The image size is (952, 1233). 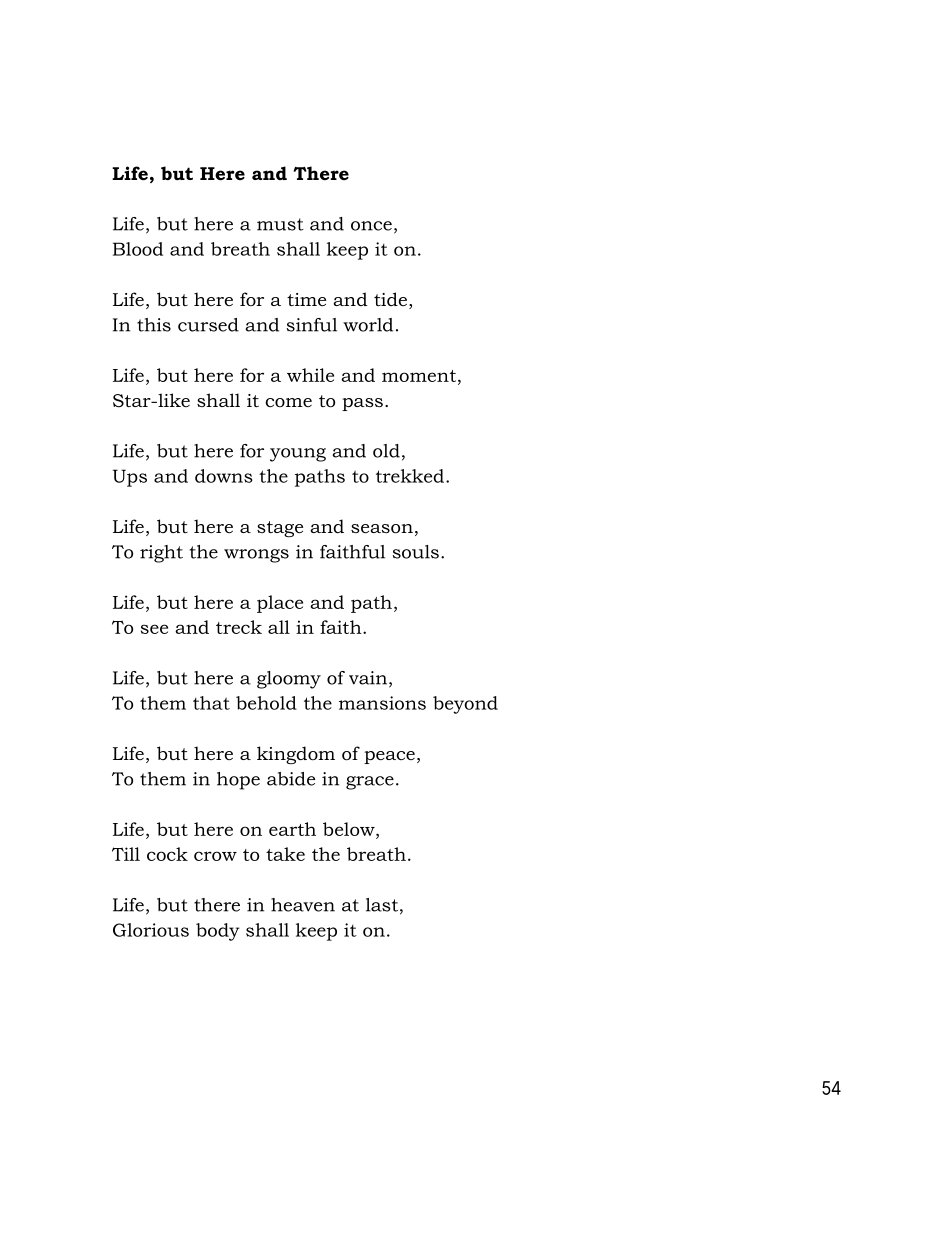 I want to click on Glorious, so click(x=151, y=930).
